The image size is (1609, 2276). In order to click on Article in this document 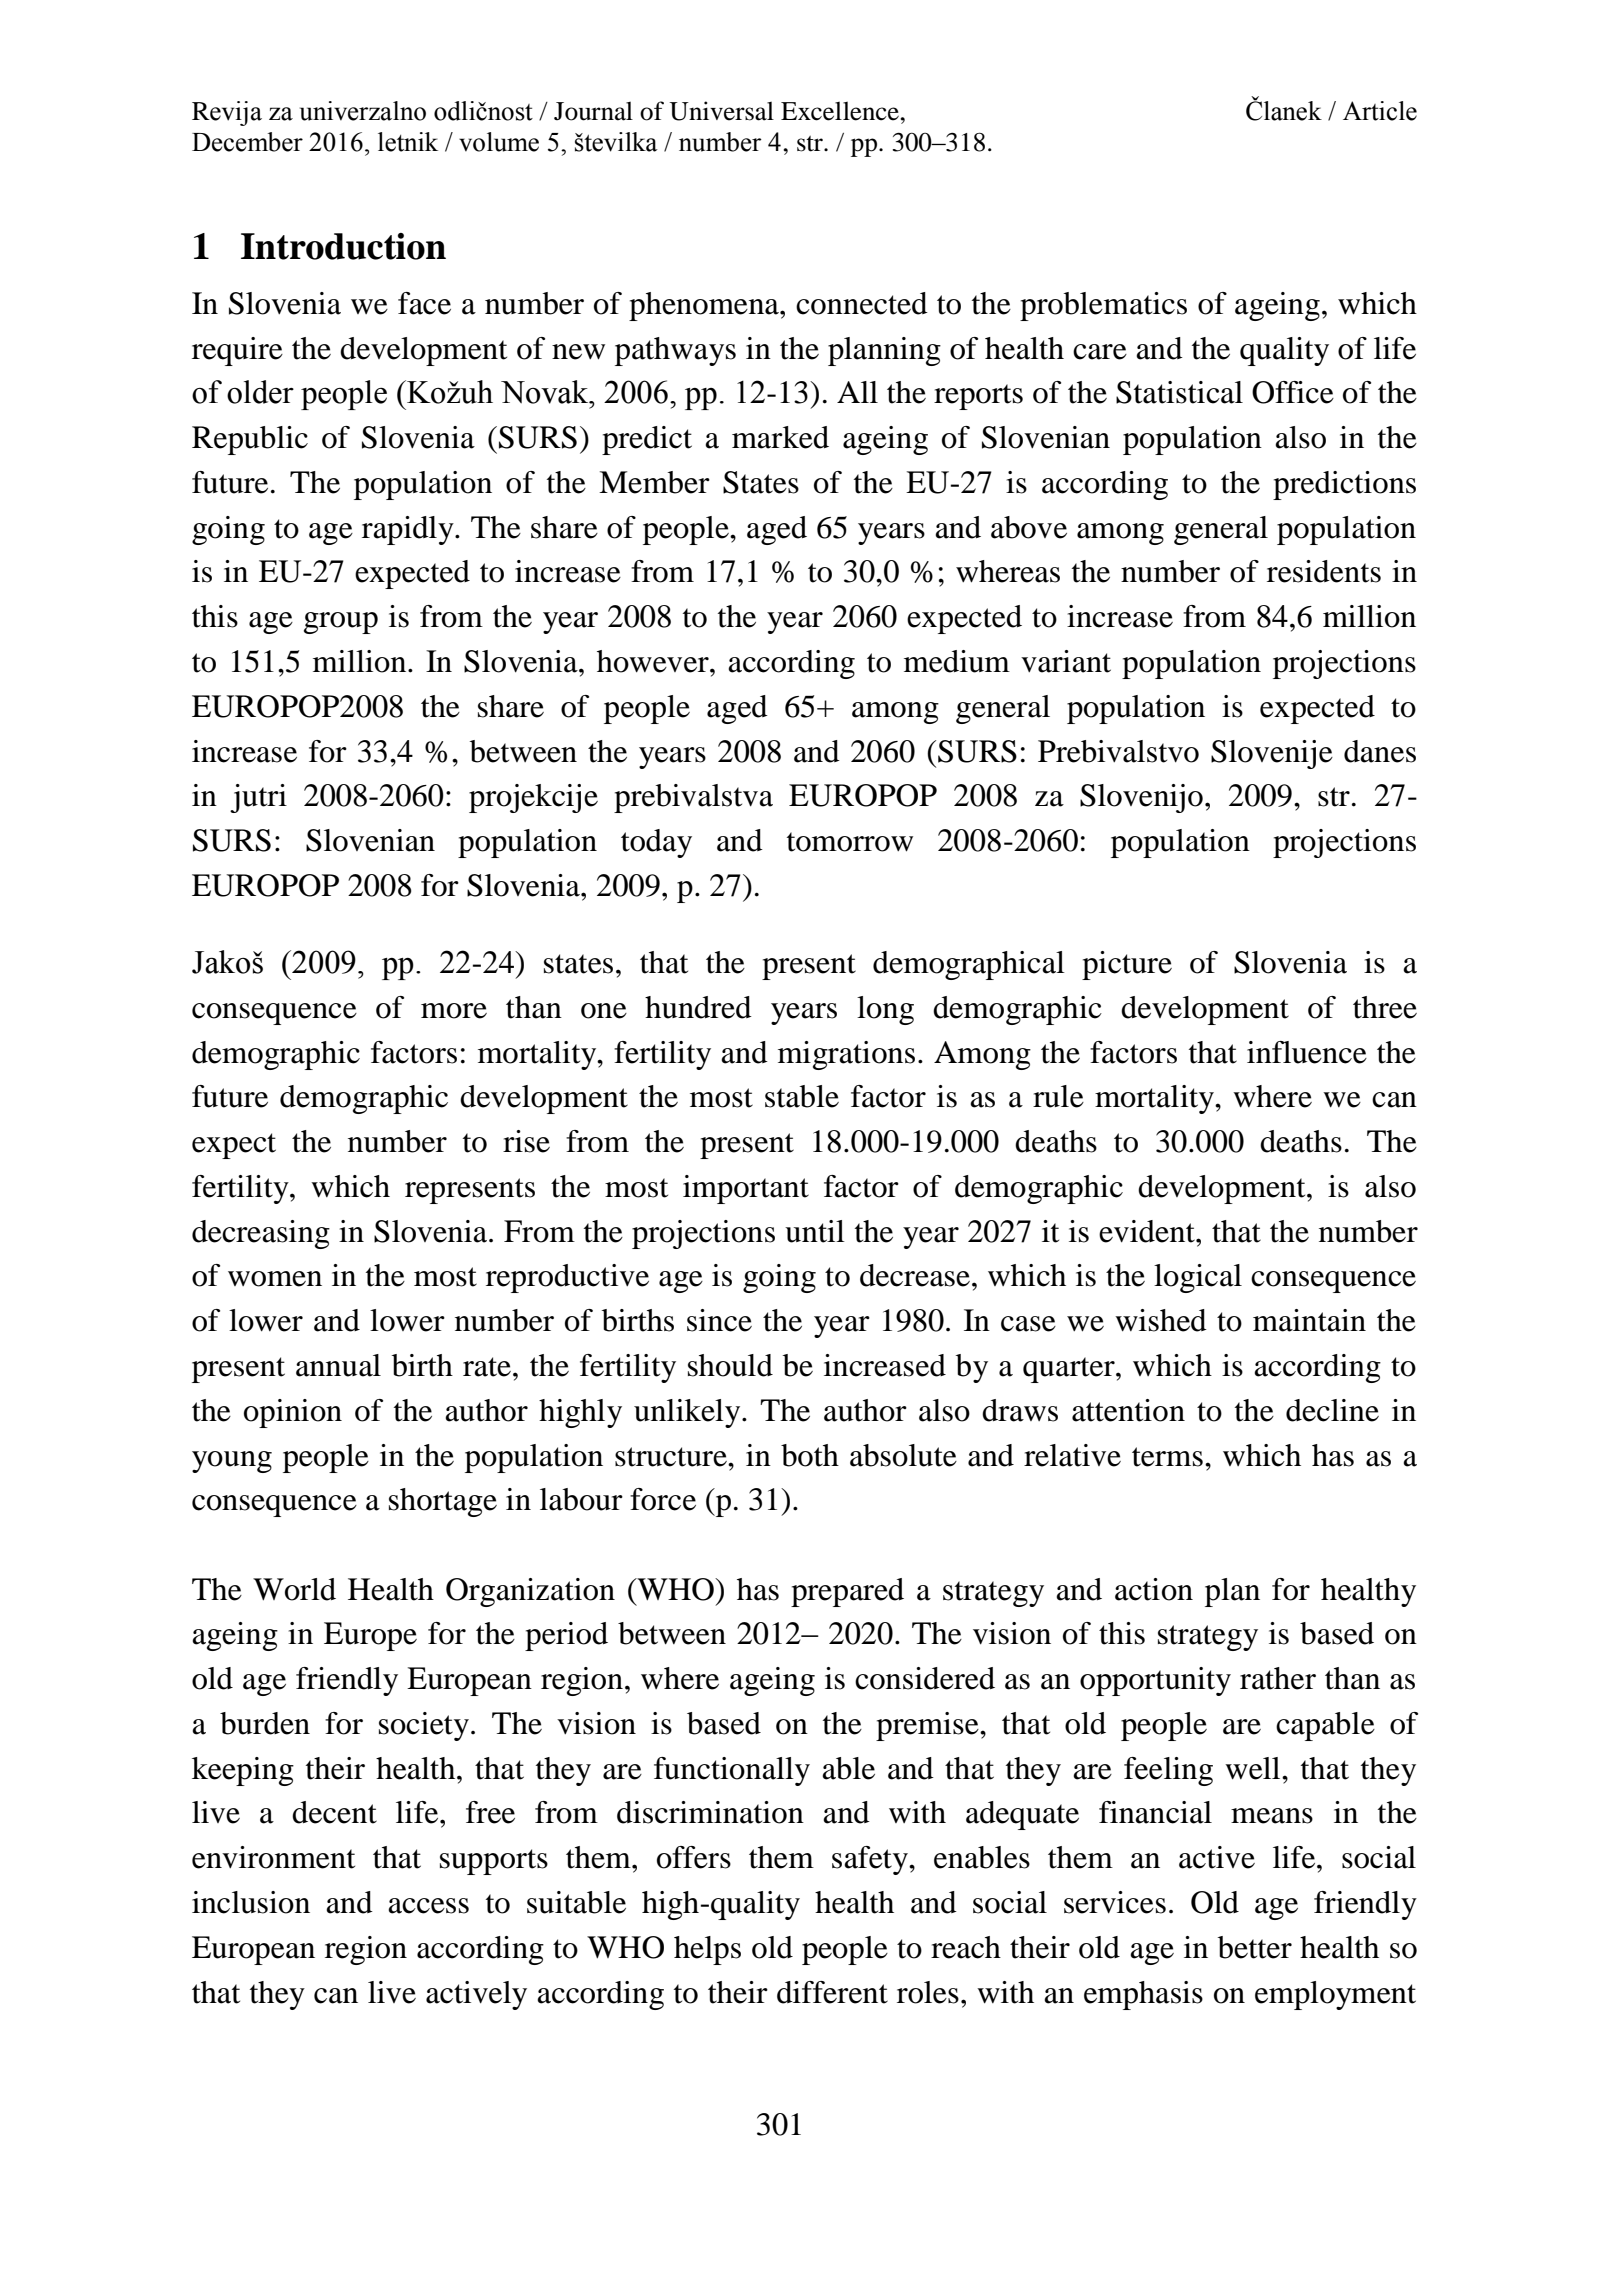, I will do `click(1380, 111)`.
